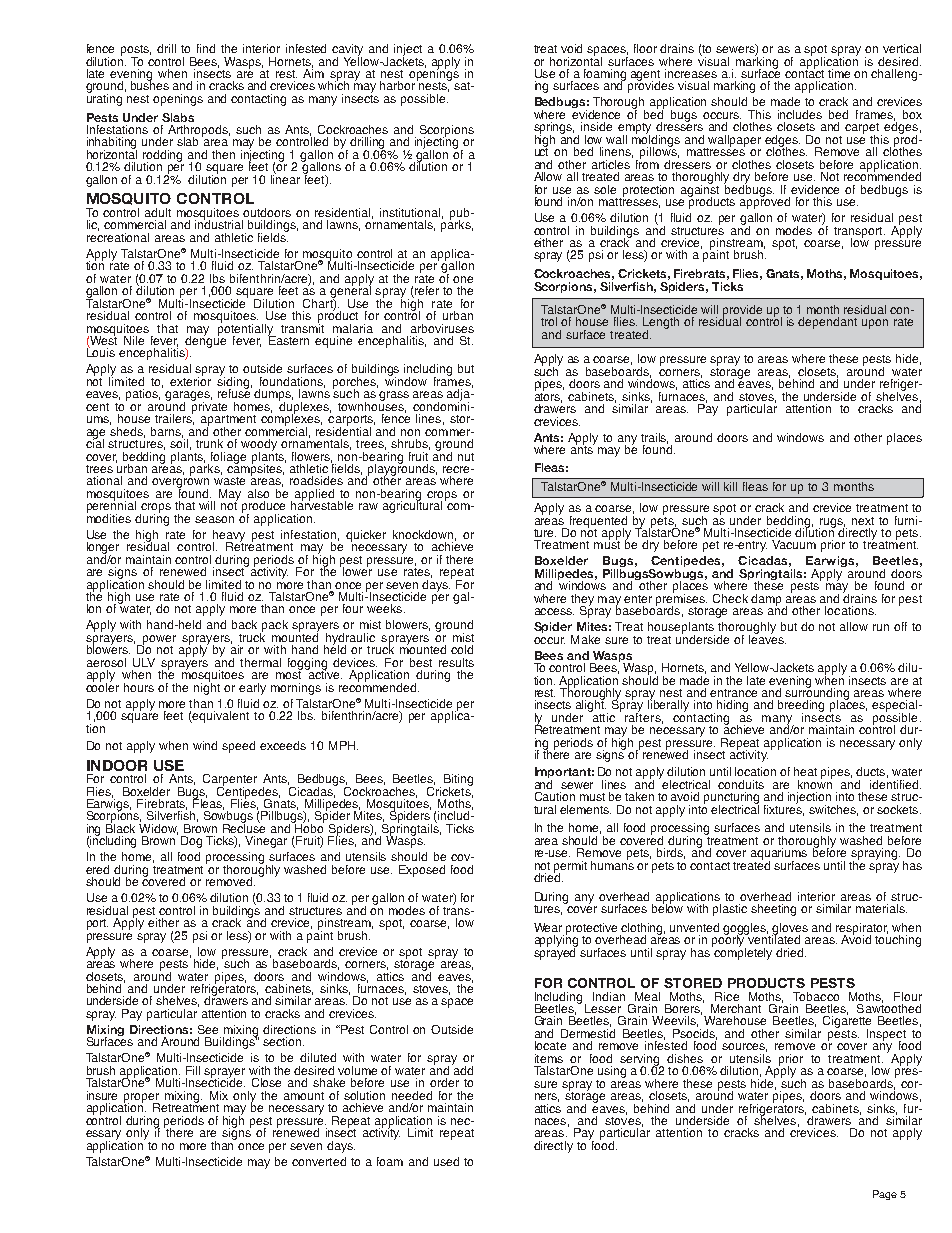 The image size is (952, 1233). What do you see at coordinates (462, 649) in the screenshot?
I see `cold` at bounding box center [462, 649].
